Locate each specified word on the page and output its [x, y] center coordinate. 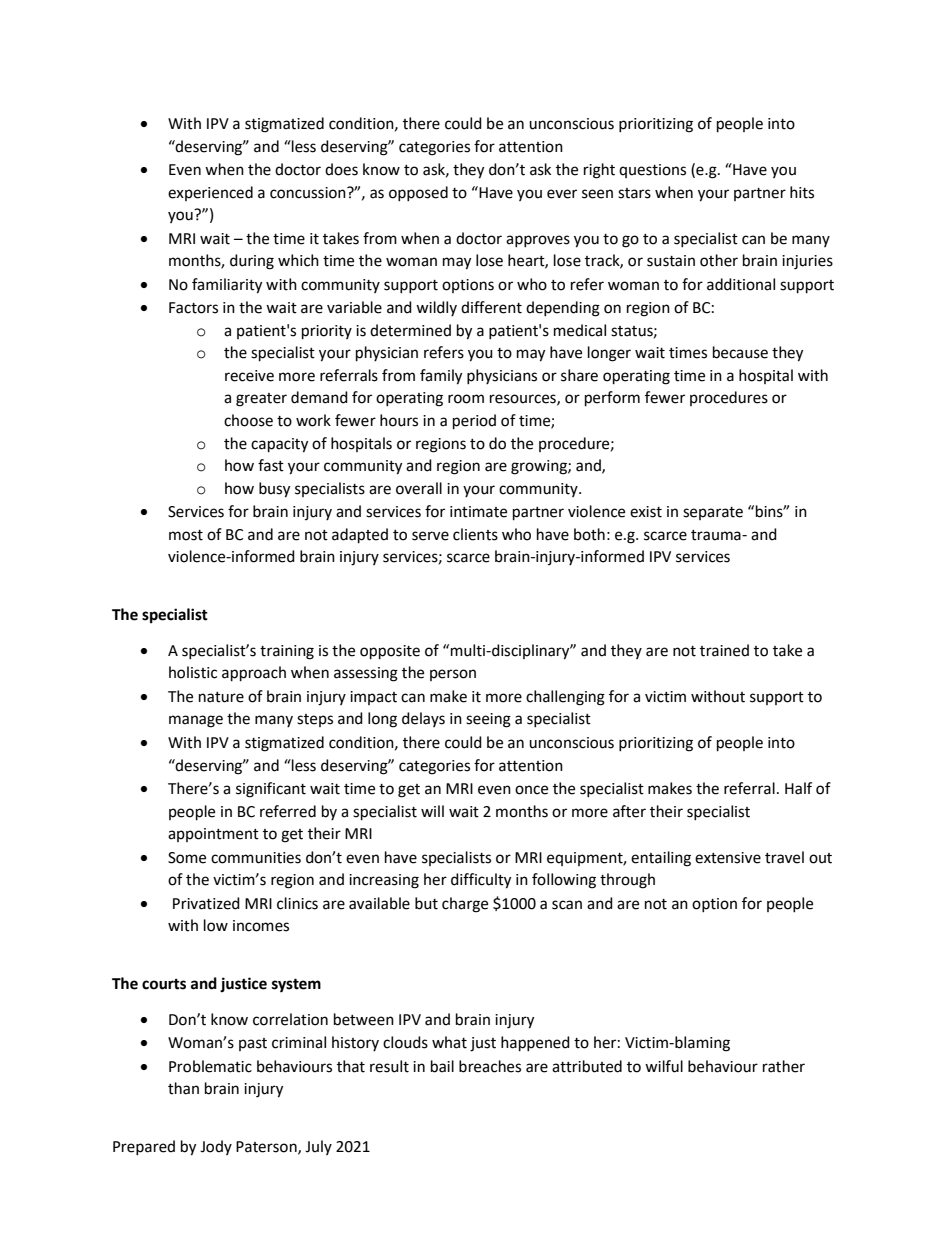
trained [724, 650]
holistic [193, 672]
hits [802, 192]
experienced [210, 193]
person [453, 675]
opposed [418, 193]
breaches [490, 1066]
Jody [216, 1147]
